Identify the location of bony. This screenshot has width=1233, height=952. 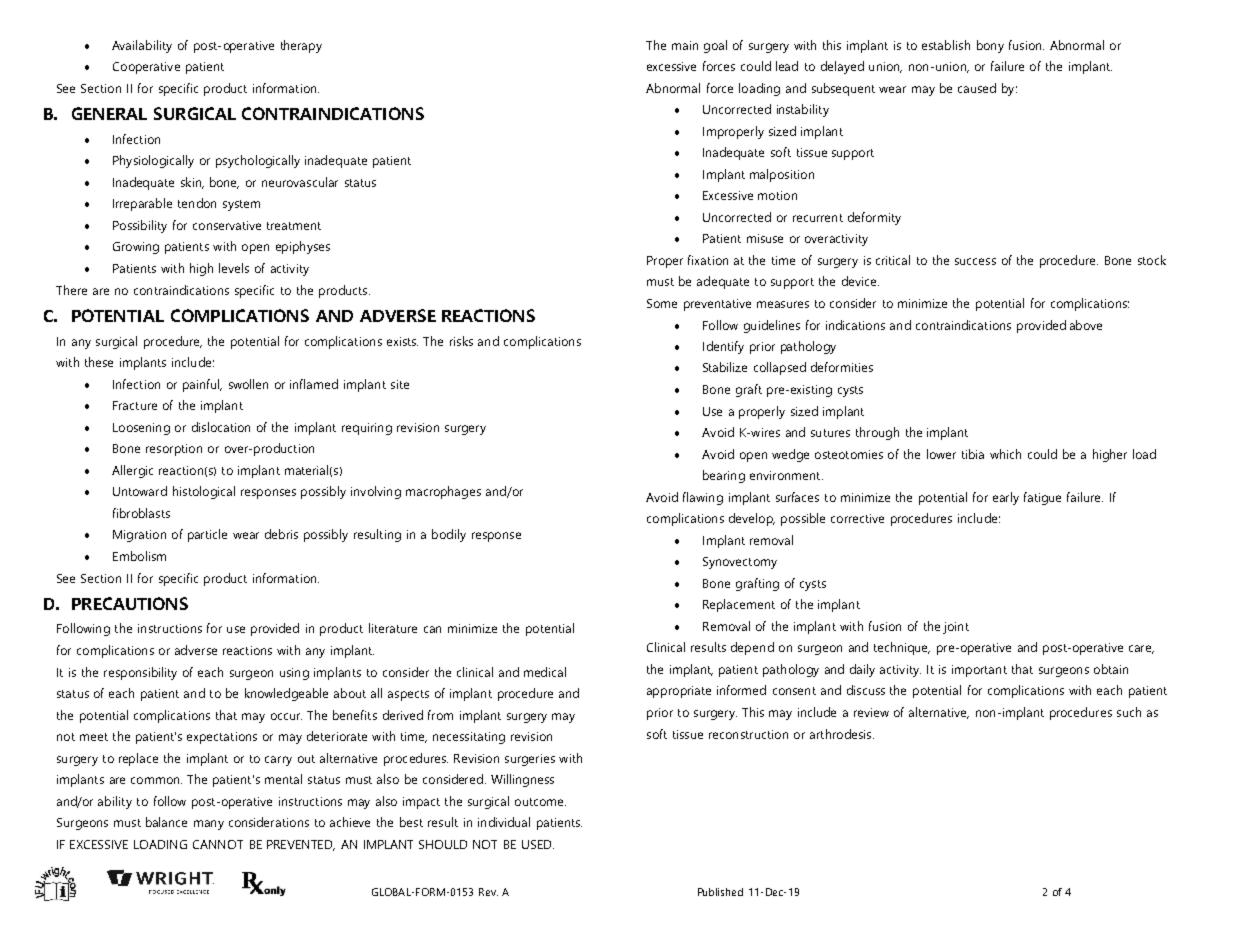
(990, 46).
